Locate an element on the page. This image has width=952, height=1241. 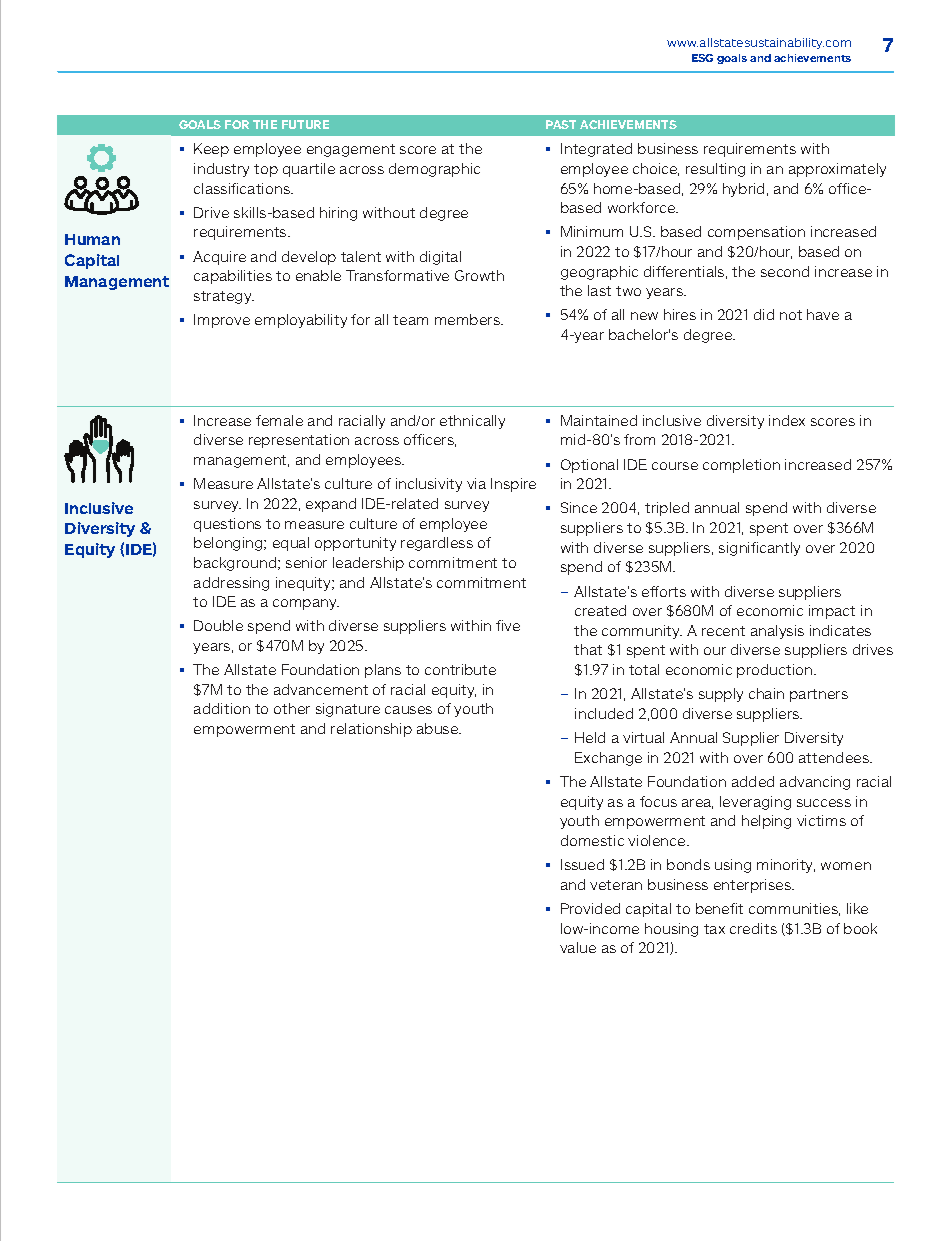
credits is located at coordinates (753, 928).
